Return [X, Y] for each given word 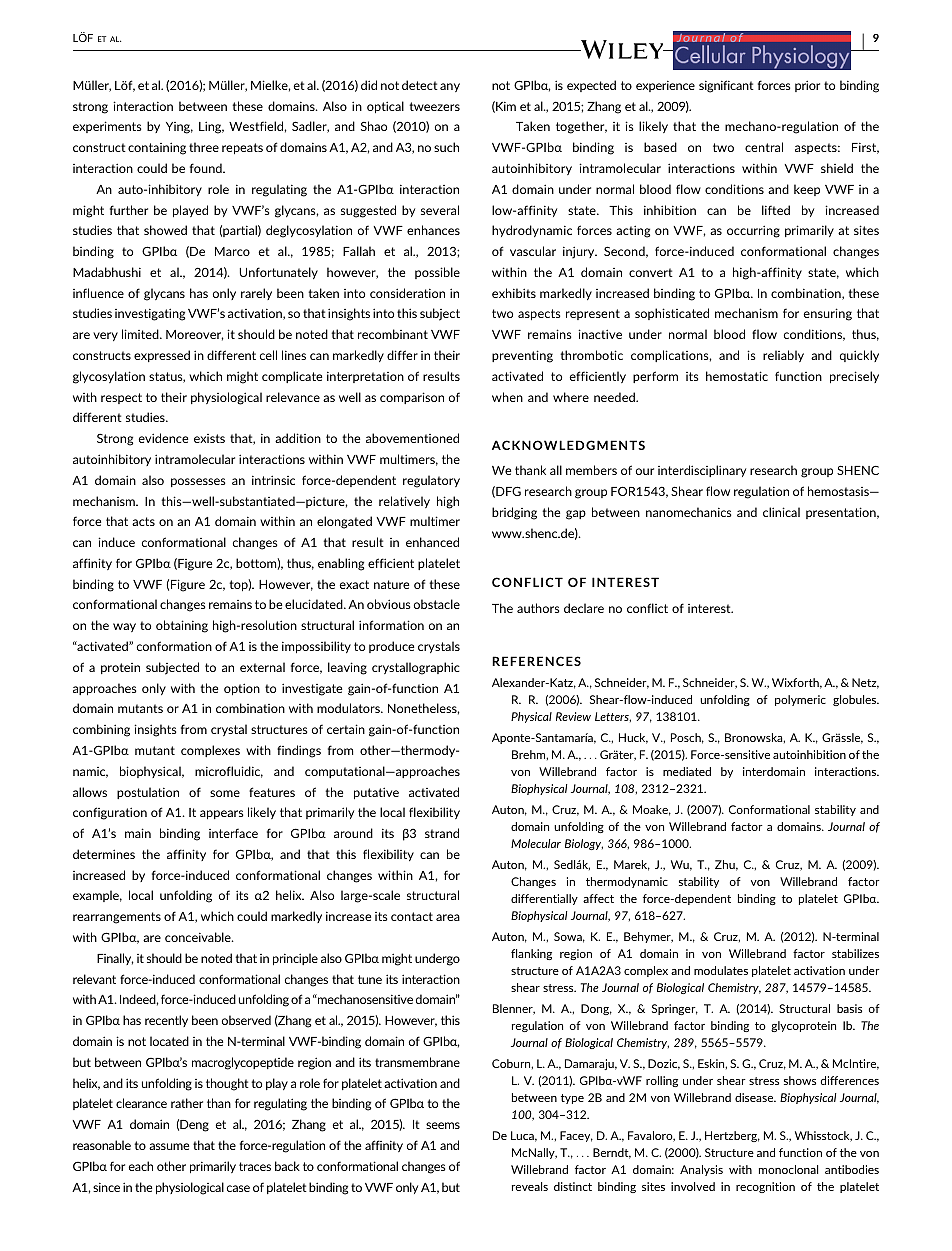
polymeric [800, 700]
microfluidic [229, 772]
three [204, 147]
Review [573, 716]
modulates [721, 970]
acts [143, 521]
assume [169, 1146]
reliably [783, 356]
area [448, 917]
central [764, 147]
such [446, 147]
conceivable [199, 937]
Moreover [195, 335]
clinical [781, 512]
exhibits [514, 293]
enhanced [432, 542]
